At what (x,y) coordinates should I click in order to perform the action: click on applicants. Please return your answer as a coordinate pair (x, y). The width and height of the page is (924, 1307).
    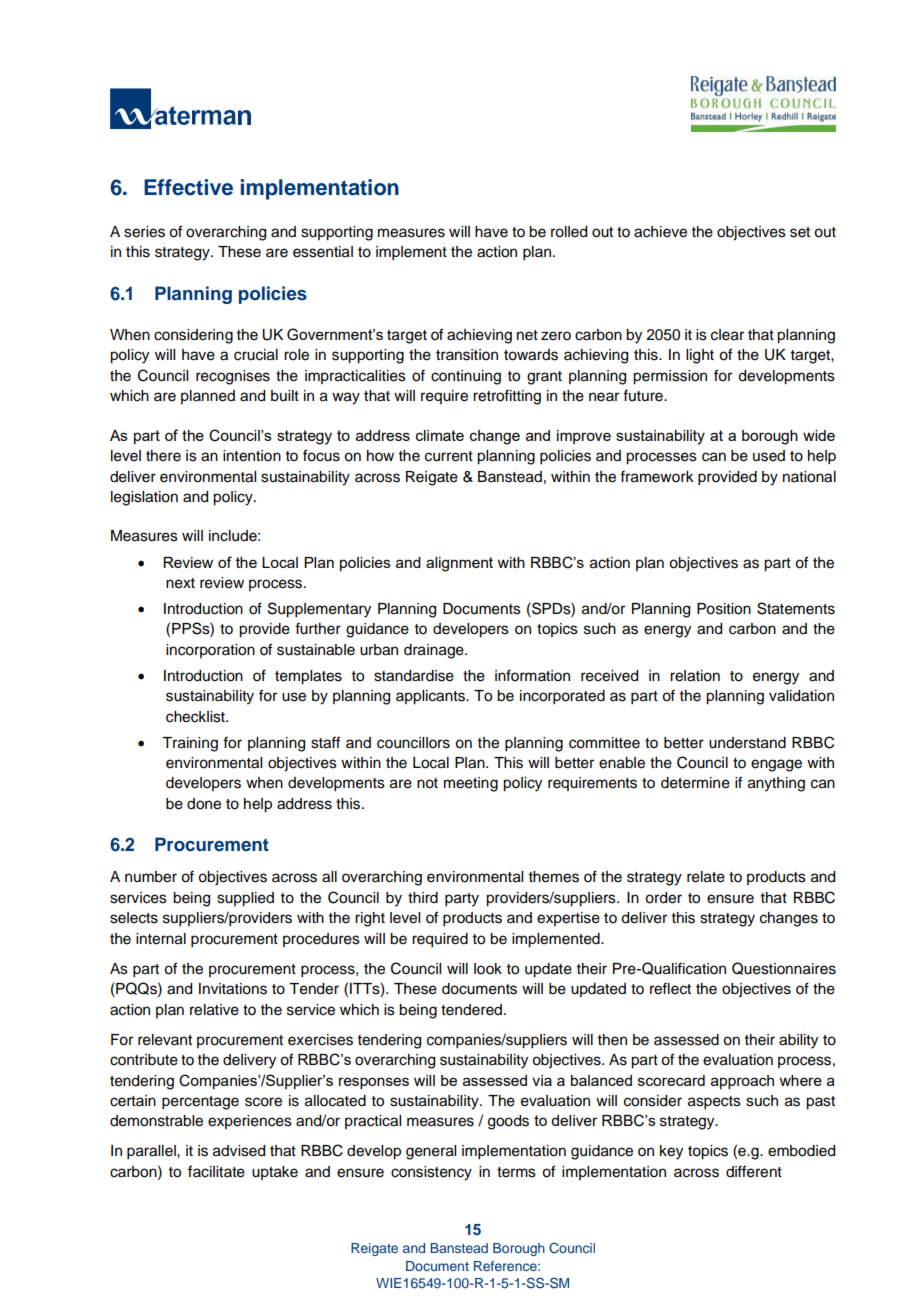
    Looking at the image, I should click on (431, 697).
